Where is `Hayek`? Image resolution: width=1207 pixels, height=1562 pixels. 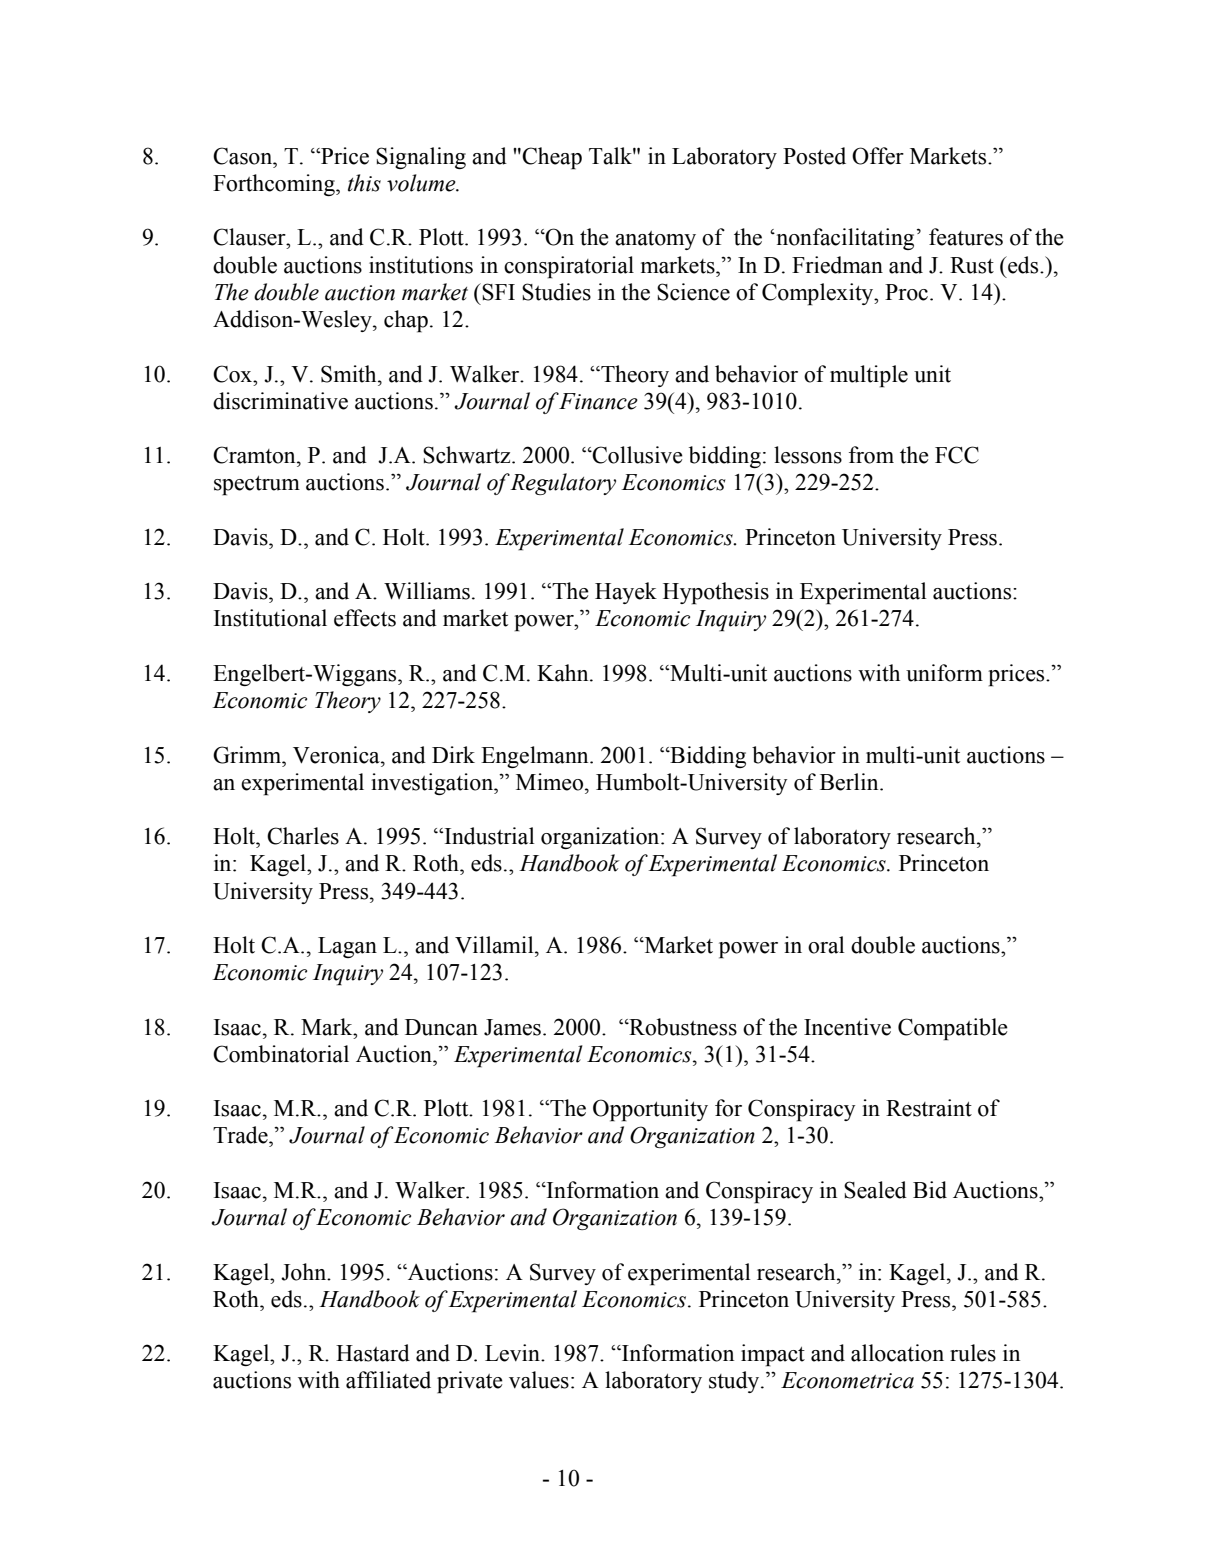
Hayek is located at coordinates (626, 593).
